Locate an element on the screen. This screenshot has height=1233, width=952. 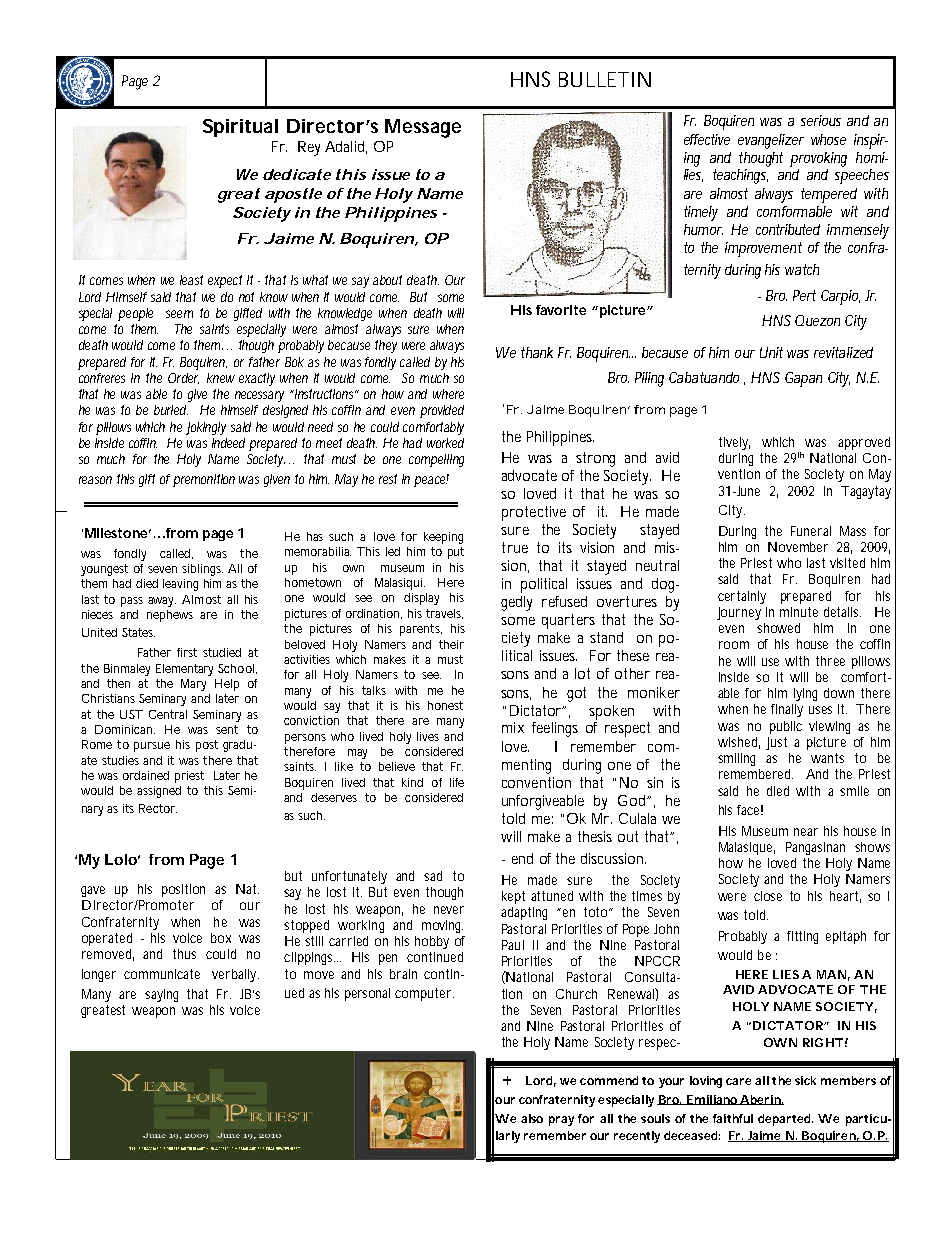
their is located at coordinates (451, 644).
